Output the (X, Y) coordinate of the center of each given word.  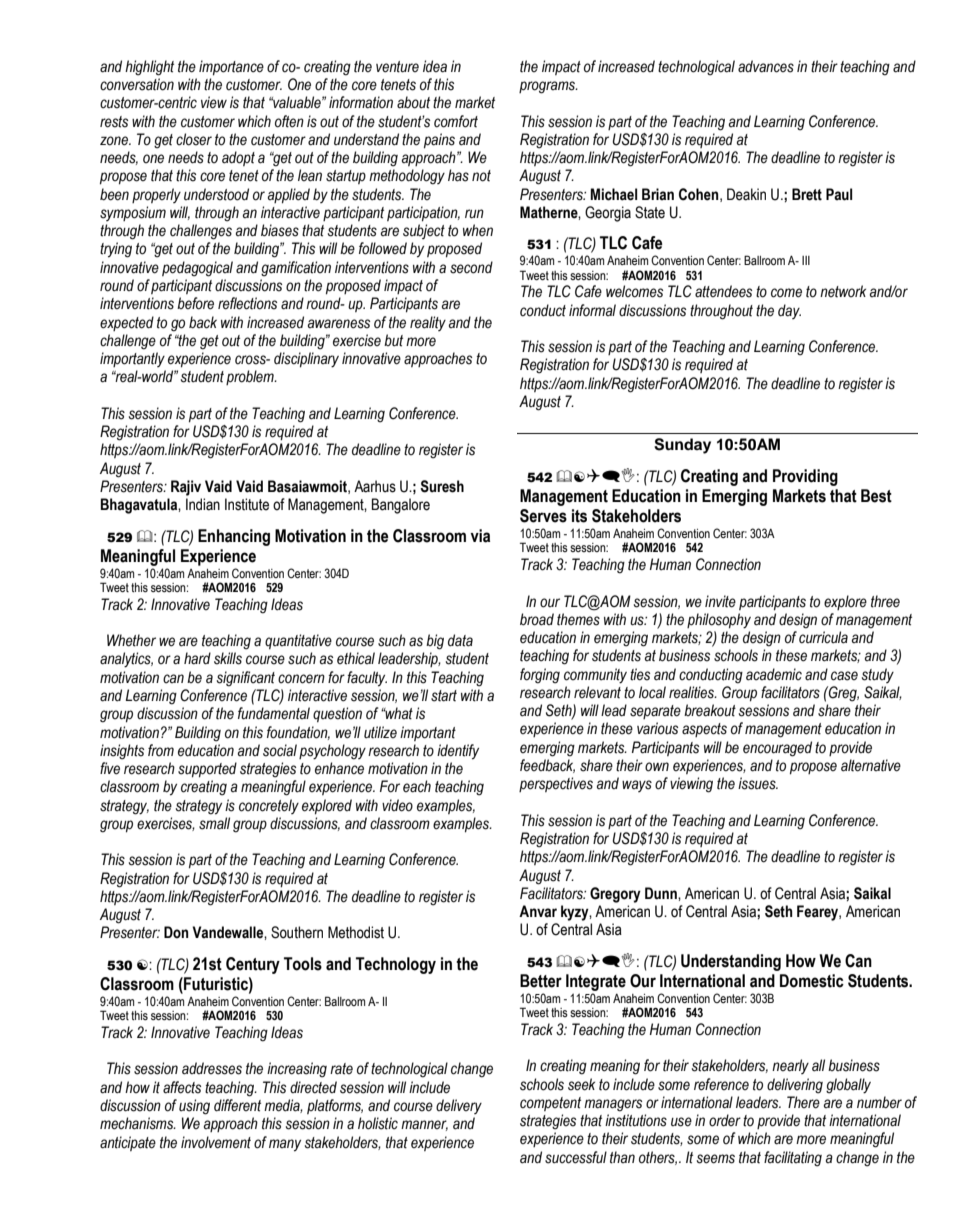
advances (766, 66)
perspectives (556, 784)
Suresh (442, 486)
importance (231, 68)
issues (758, 783)
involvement (216, 1142)
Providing (805, 477)
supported (207, 770)
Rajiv (186, 488)
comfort (456, 121)
